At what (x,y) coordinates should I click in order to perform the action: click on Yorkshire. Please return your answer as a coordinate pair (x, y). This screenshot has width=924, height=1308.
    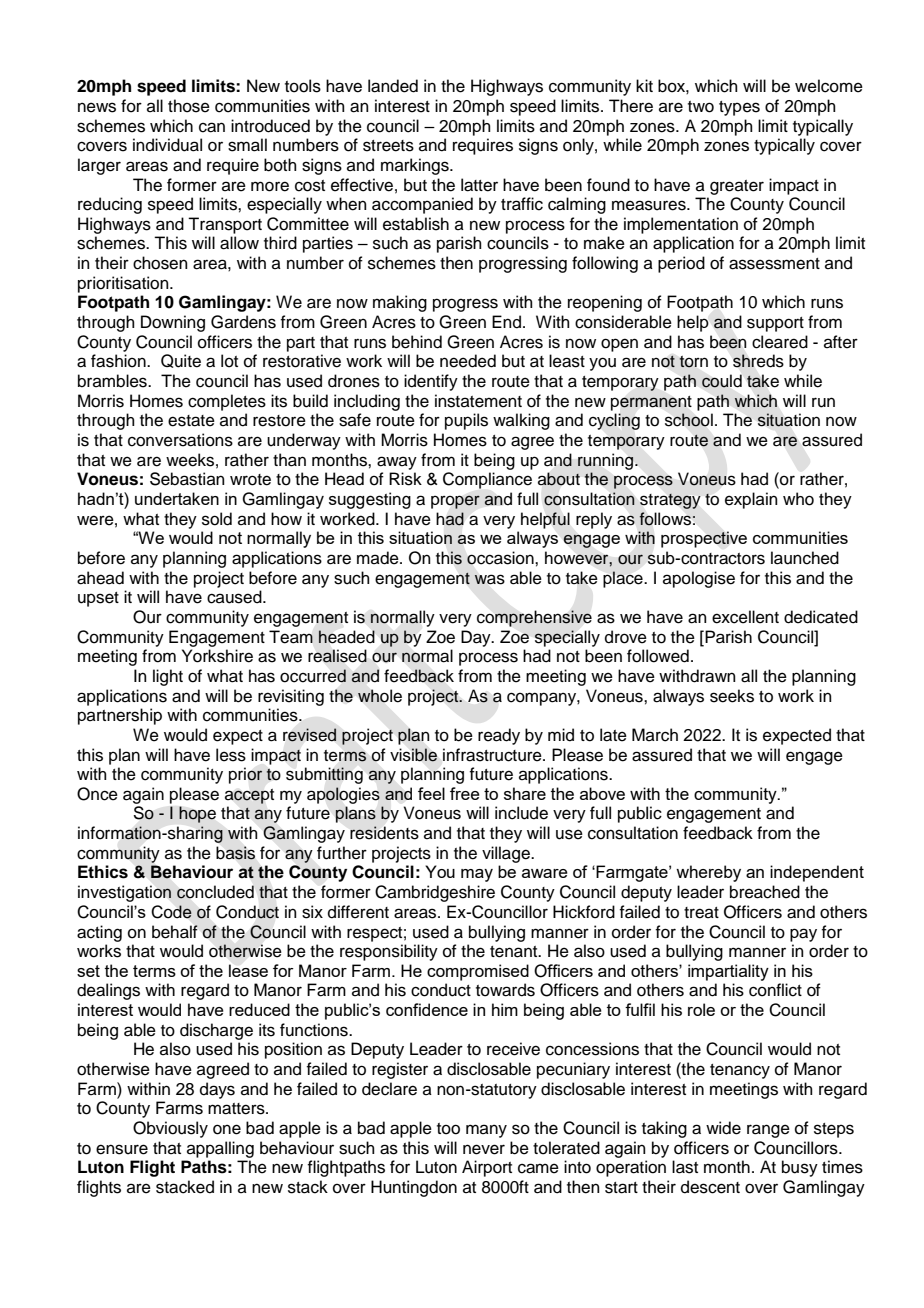
    Looking at the image, I should click on (217, 656).
